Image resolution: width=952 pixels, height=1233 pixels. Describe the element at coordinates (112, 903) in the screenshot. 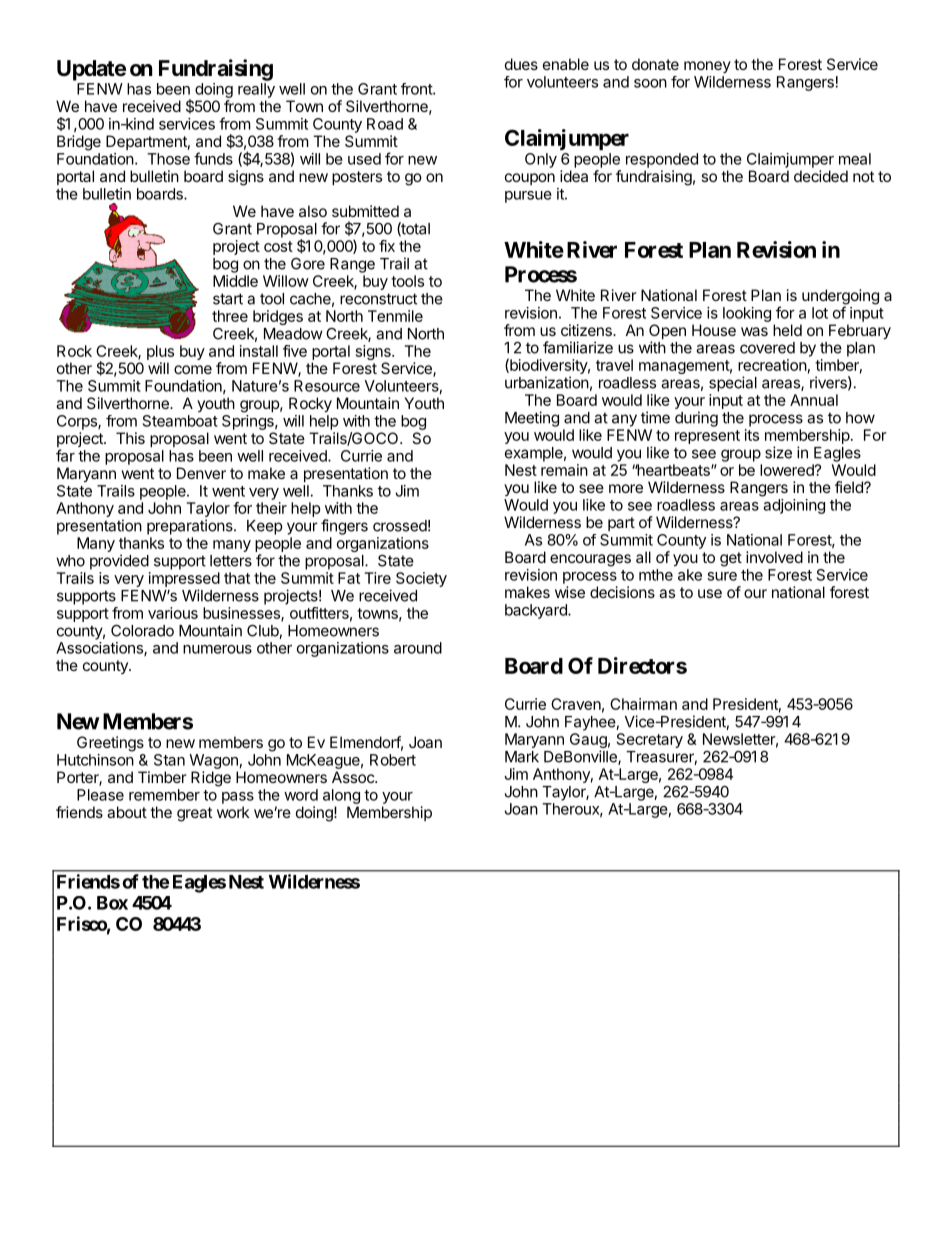

I see `Box` at that location.
